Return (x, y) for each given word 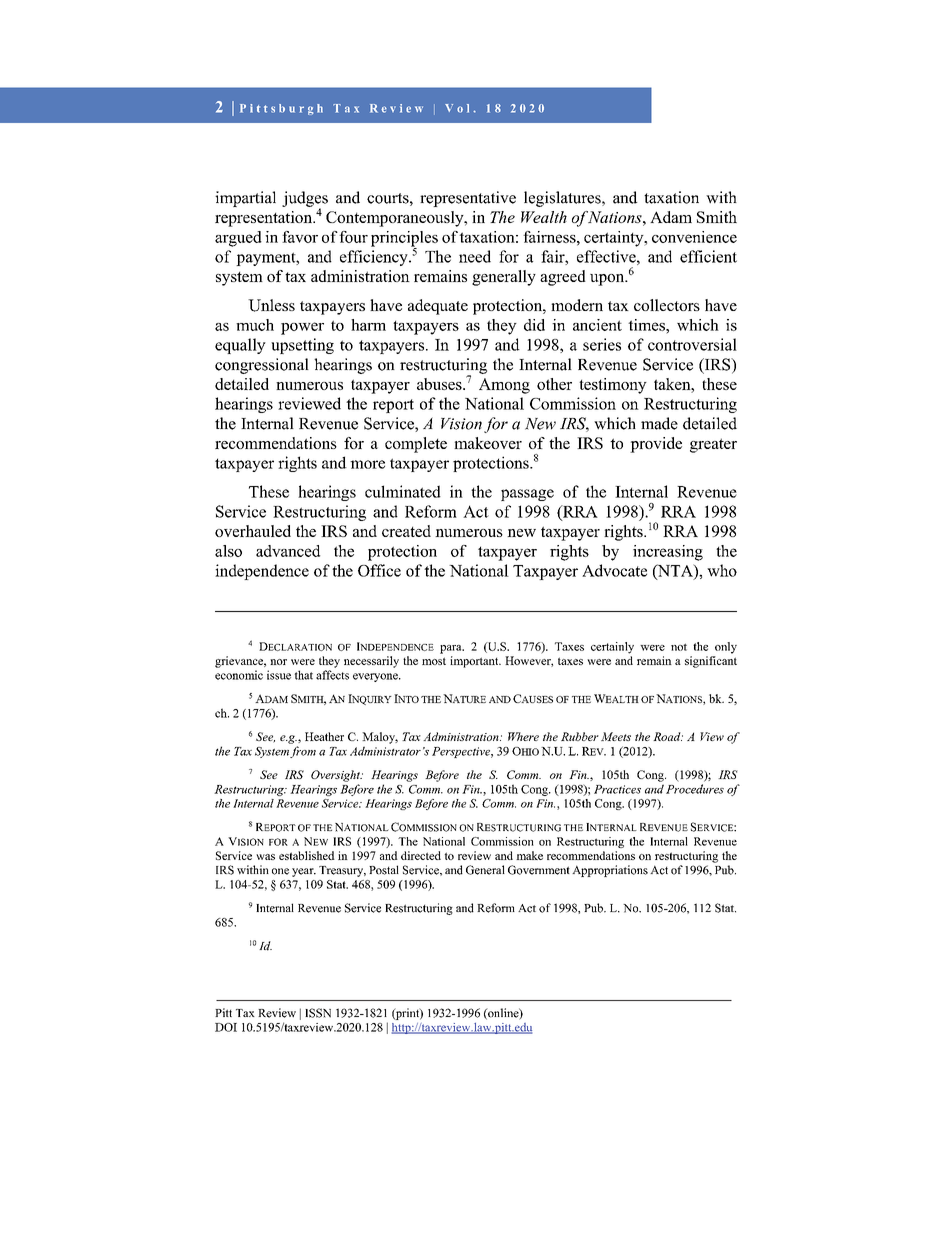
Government (539, 870)
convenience (694, 237)
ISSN (318, 1013)
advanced (288, 551)
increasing (668, 553)
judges (305, 200)
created (406, 531)
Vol (457, 108)
